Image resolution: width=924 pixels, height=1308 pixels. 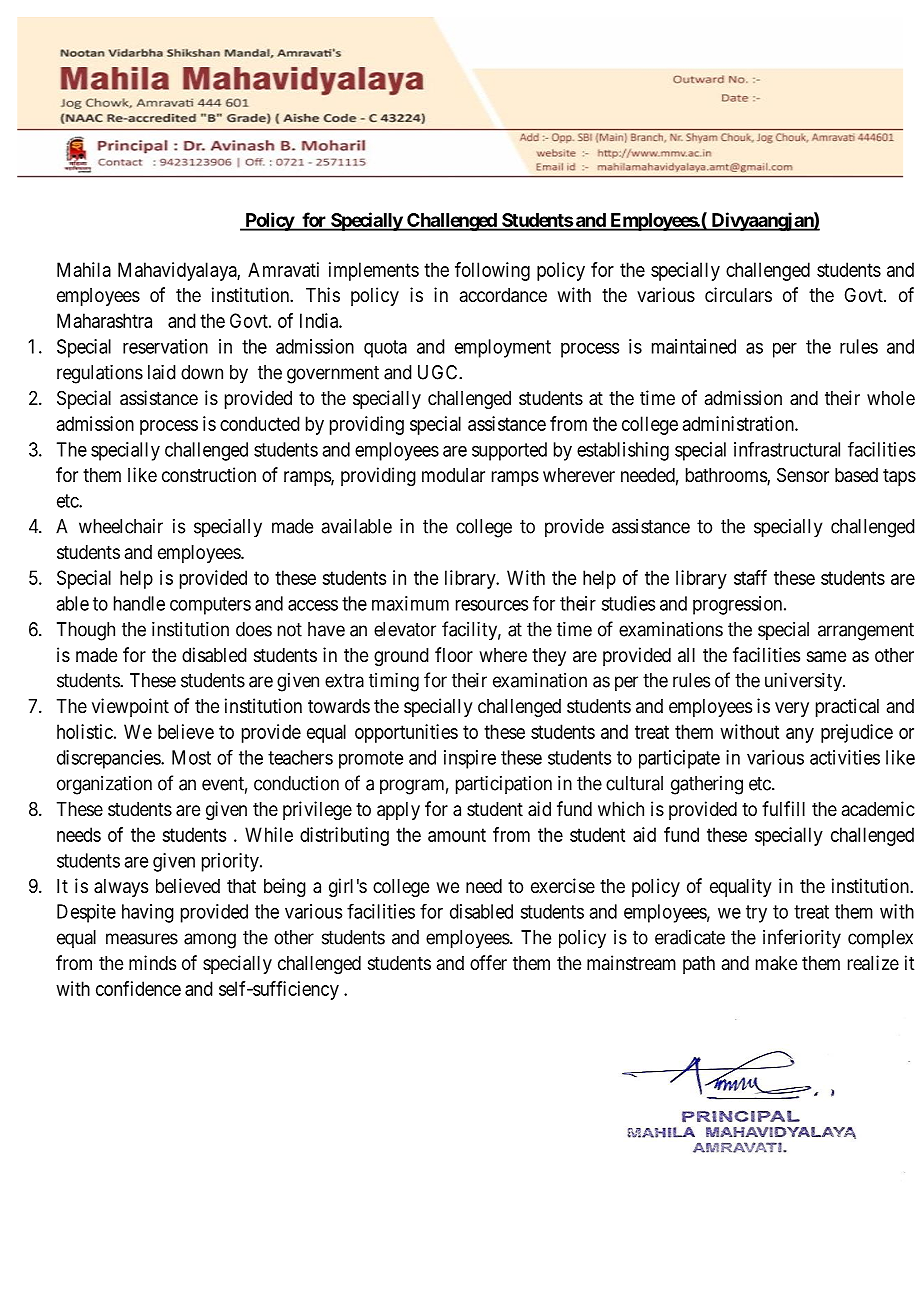 I want to click on fulfill, so click(x=783, y=808).
